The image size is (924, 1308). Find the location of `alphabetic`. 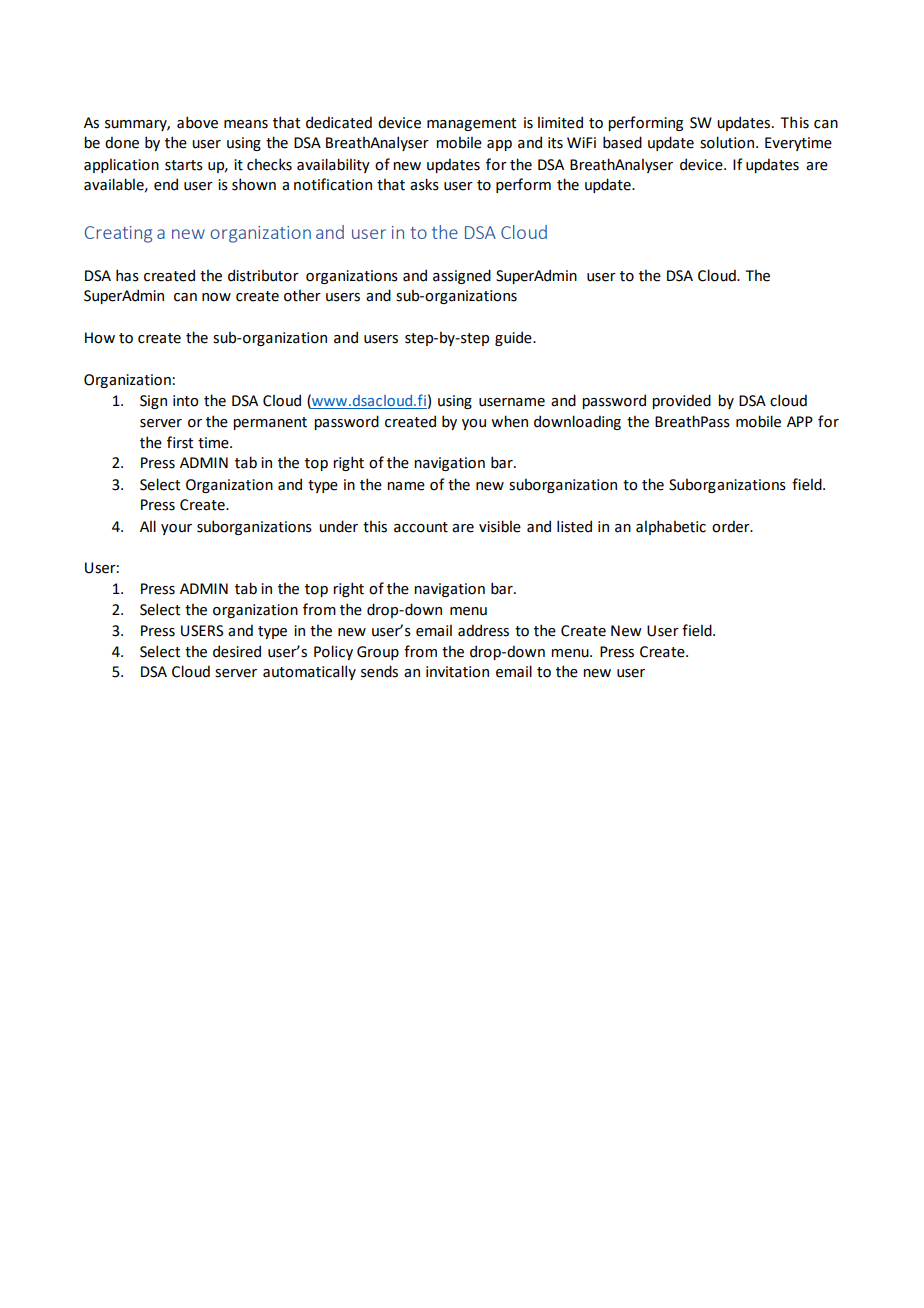

alphabetic is located at coordinates (671, 527).
